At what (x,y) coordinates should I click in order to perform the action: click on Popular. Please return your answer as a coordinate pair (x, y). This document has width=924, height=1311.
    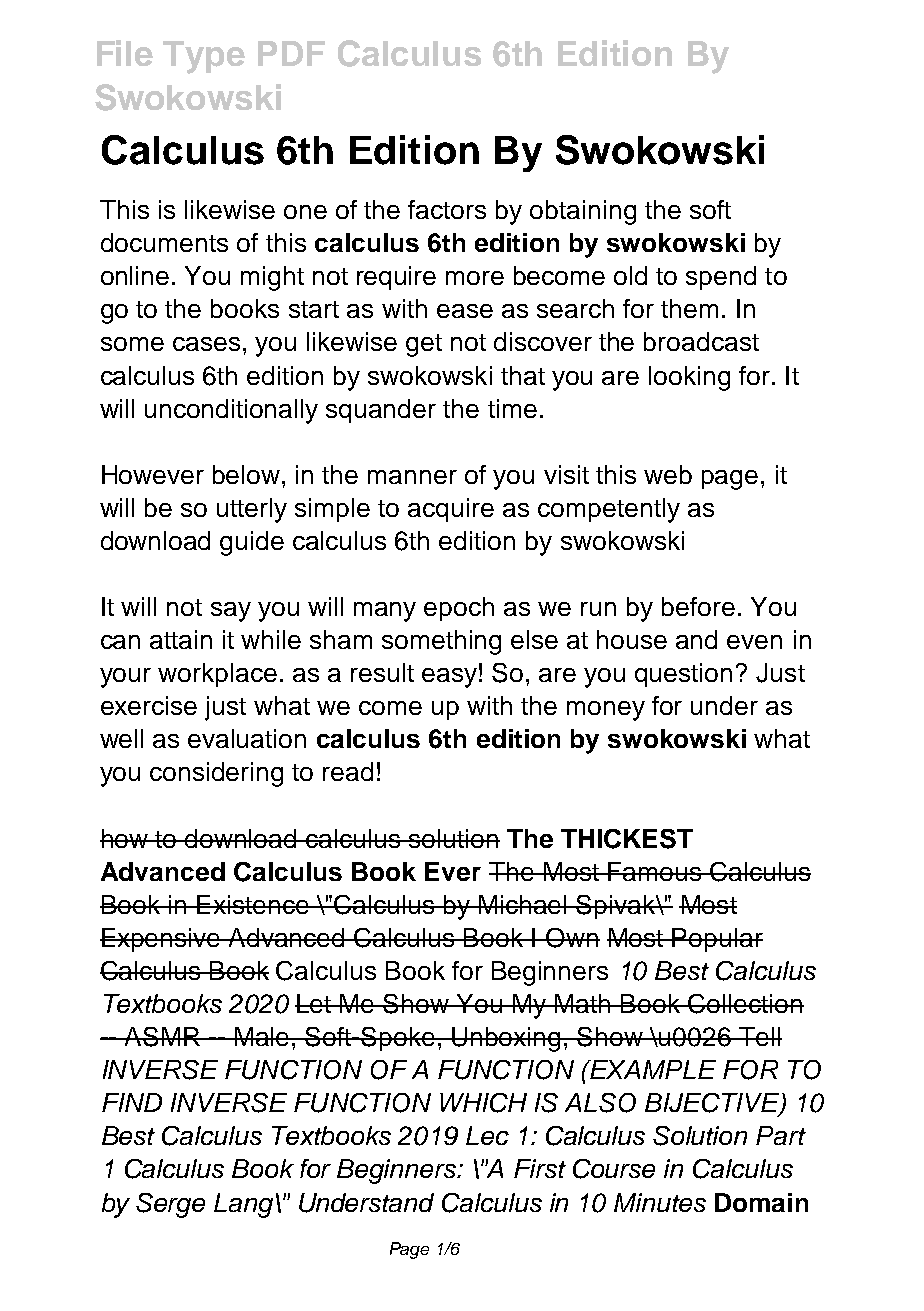
    Looking at the image, I should click on (717, 940).
